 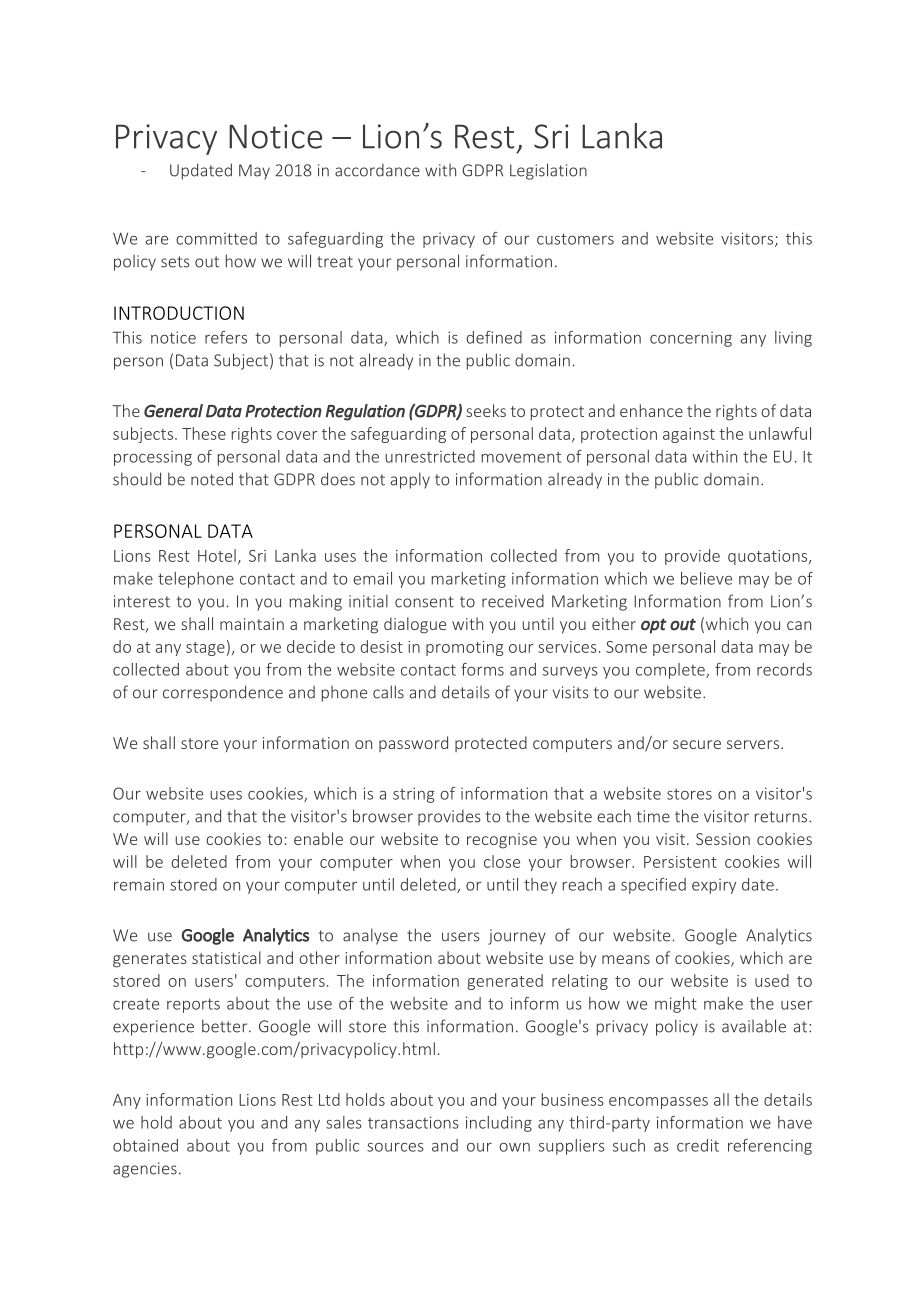 I want to click on including, so click(x=499, y=1124).
